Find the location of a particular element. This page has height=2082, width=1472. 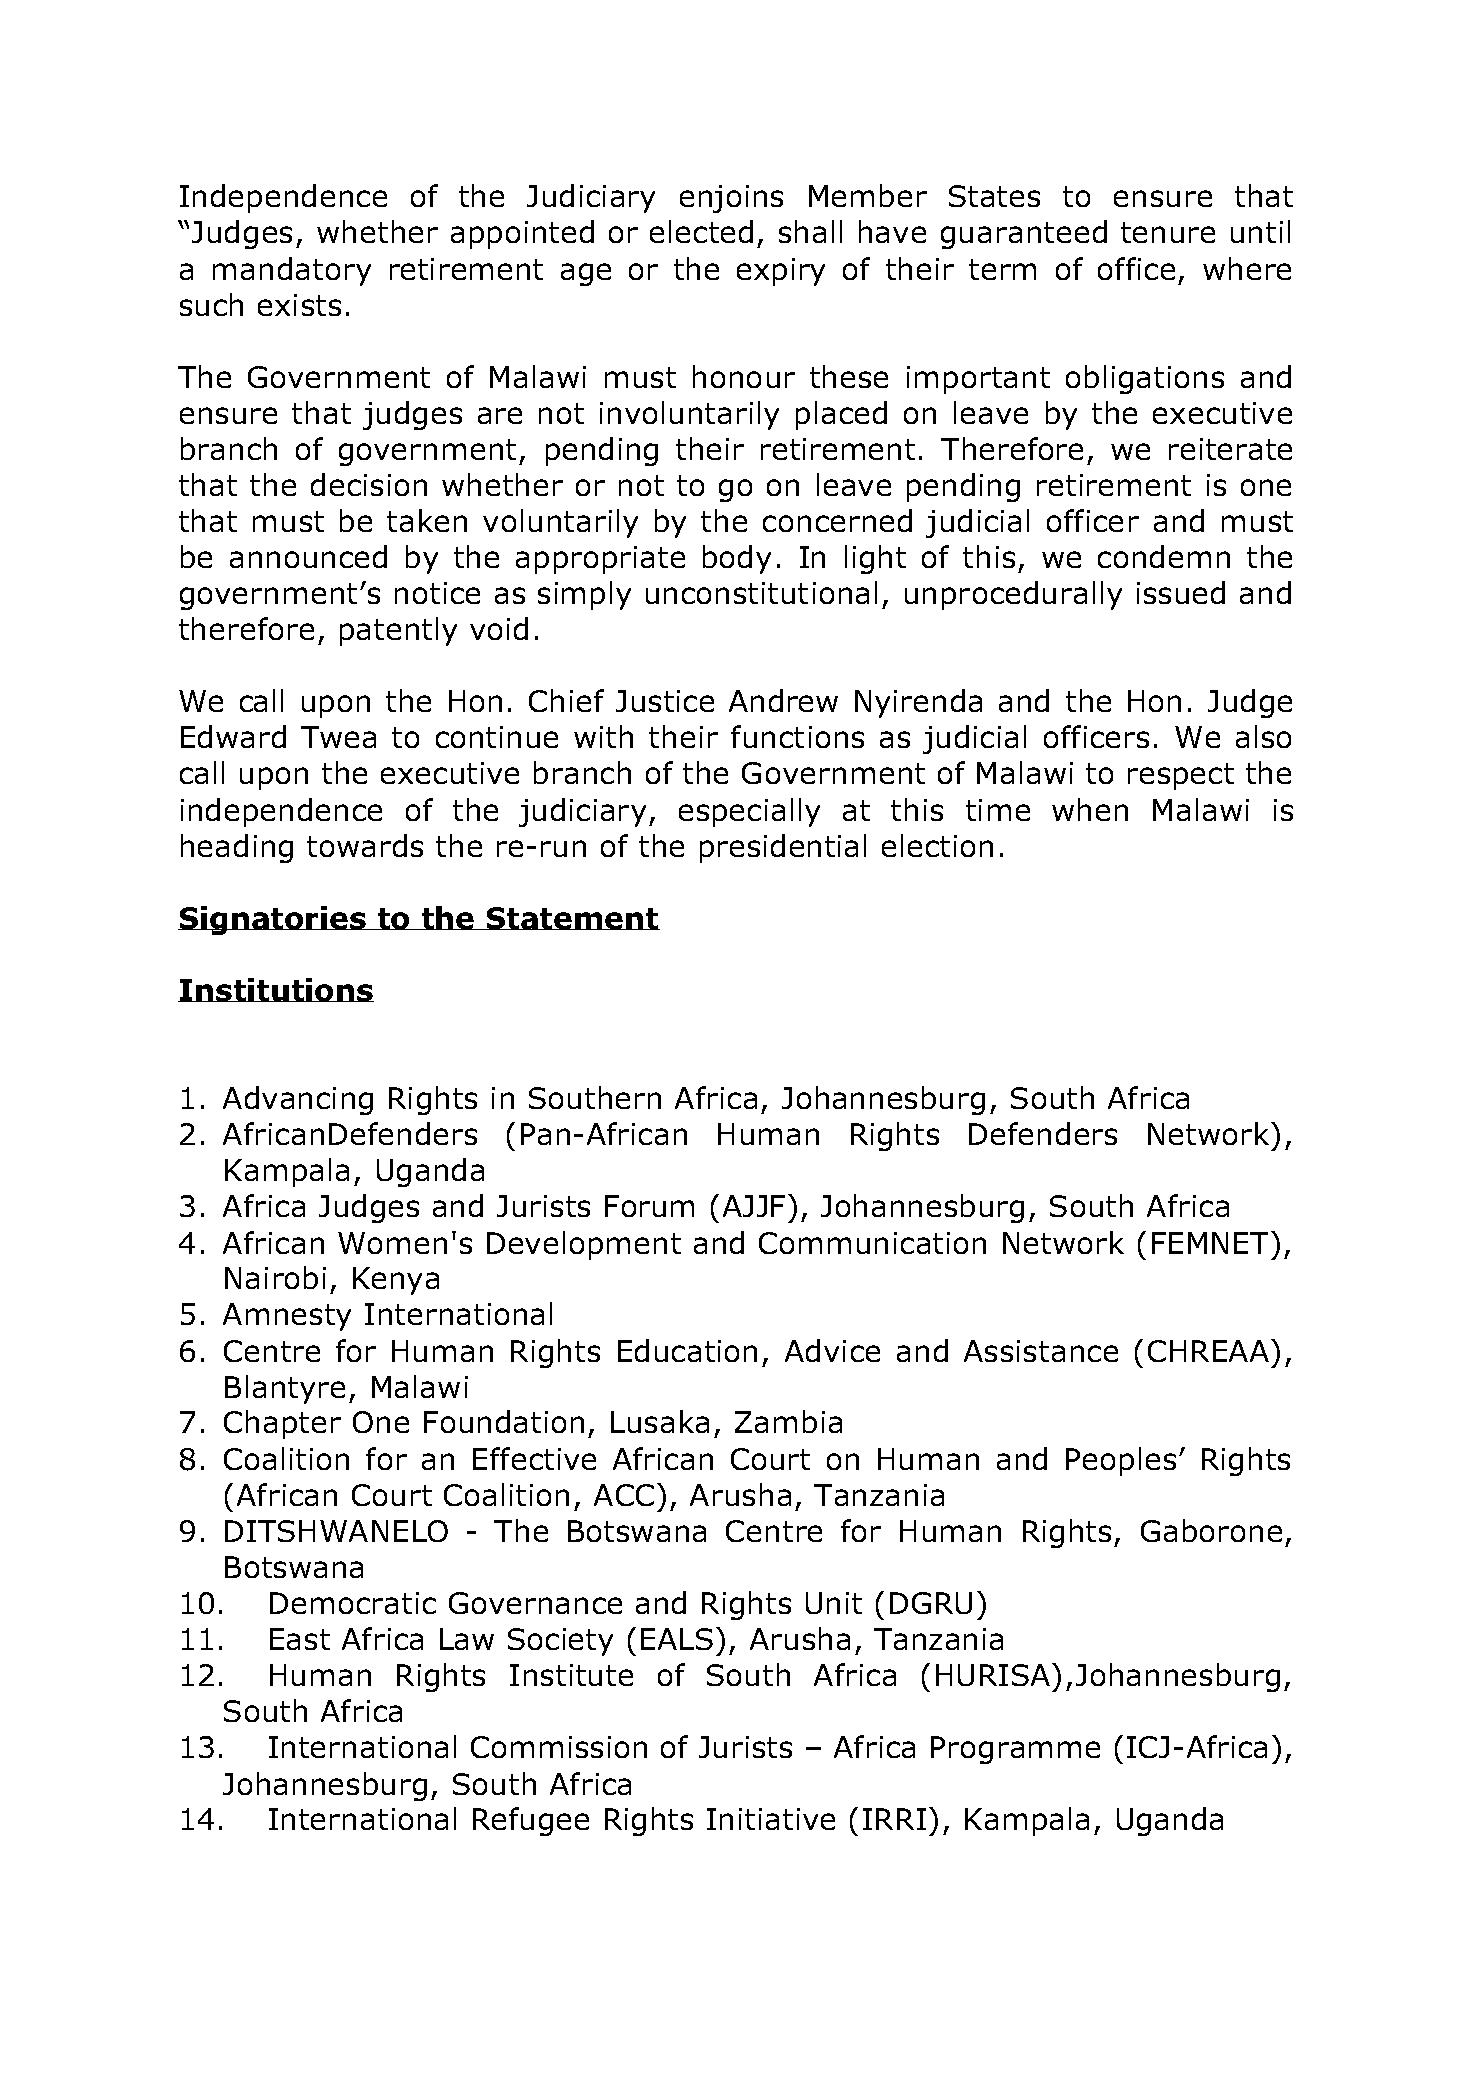

patently is located at coordinates (398, 631).
